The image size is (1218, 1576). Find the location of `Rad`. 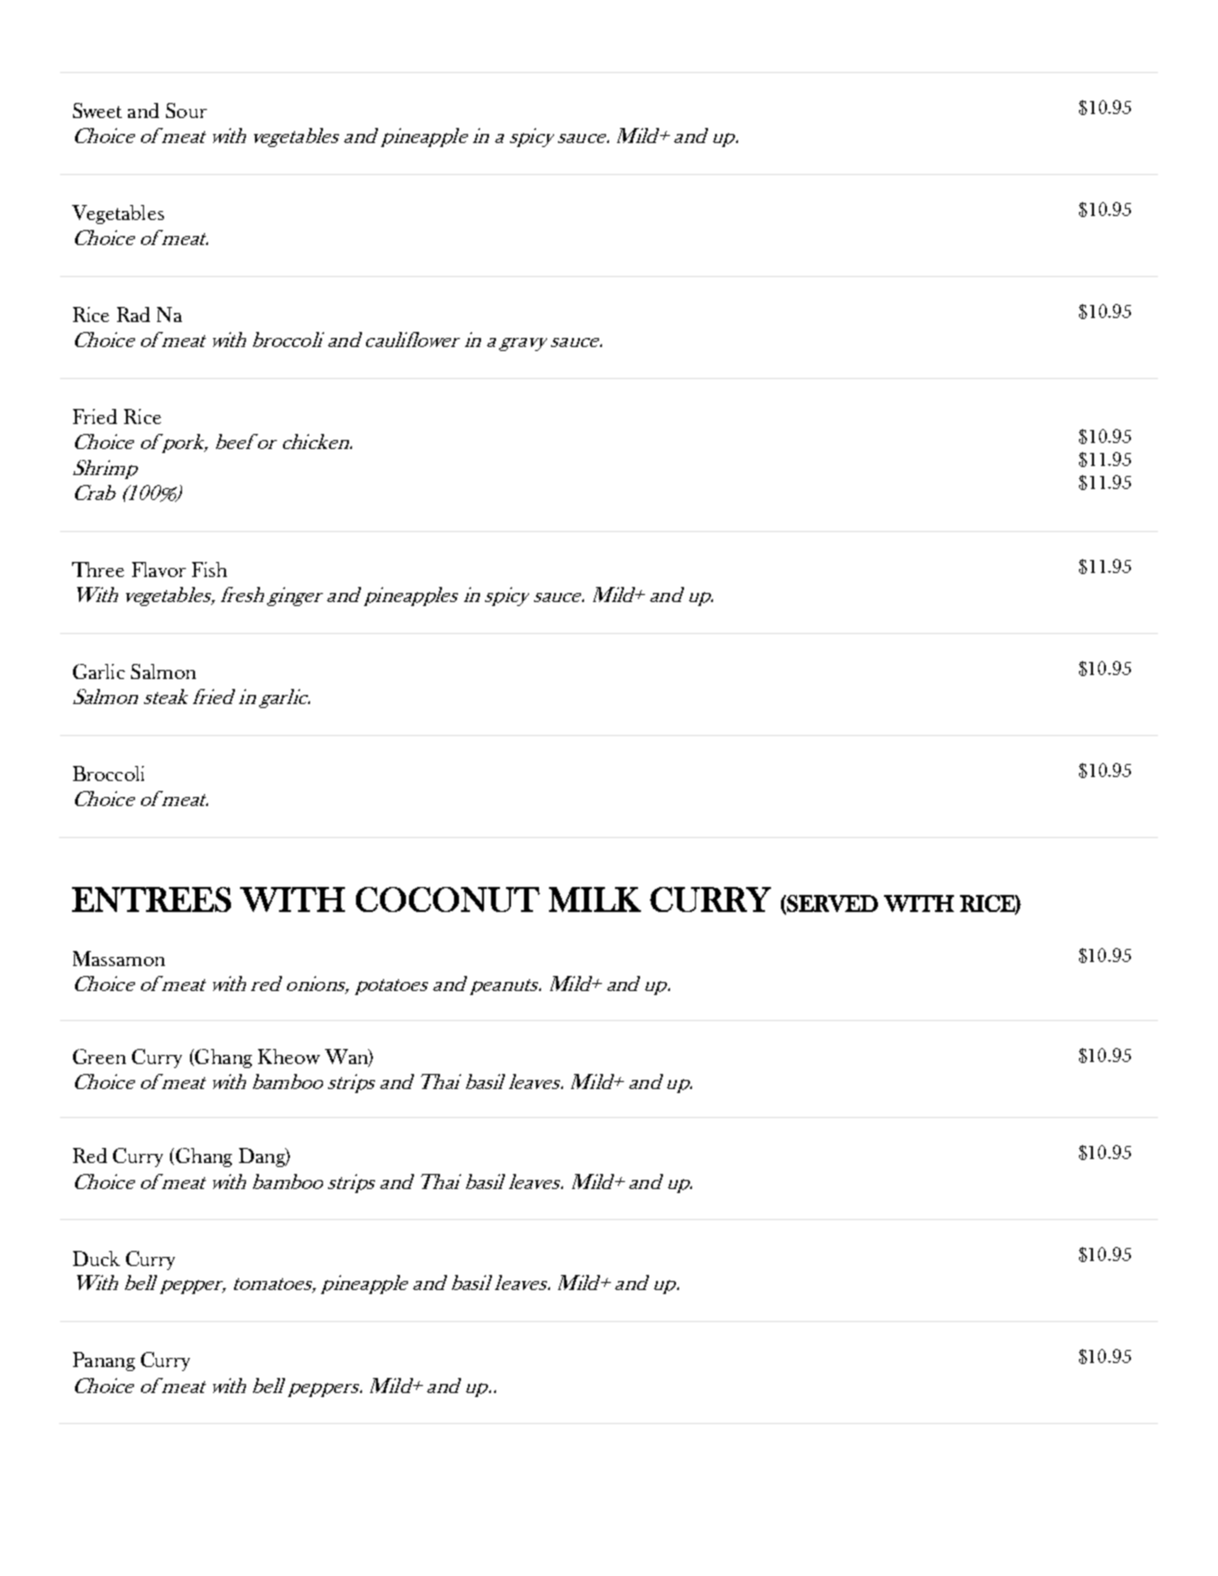

Rad is located at coordinates (133, 314).
